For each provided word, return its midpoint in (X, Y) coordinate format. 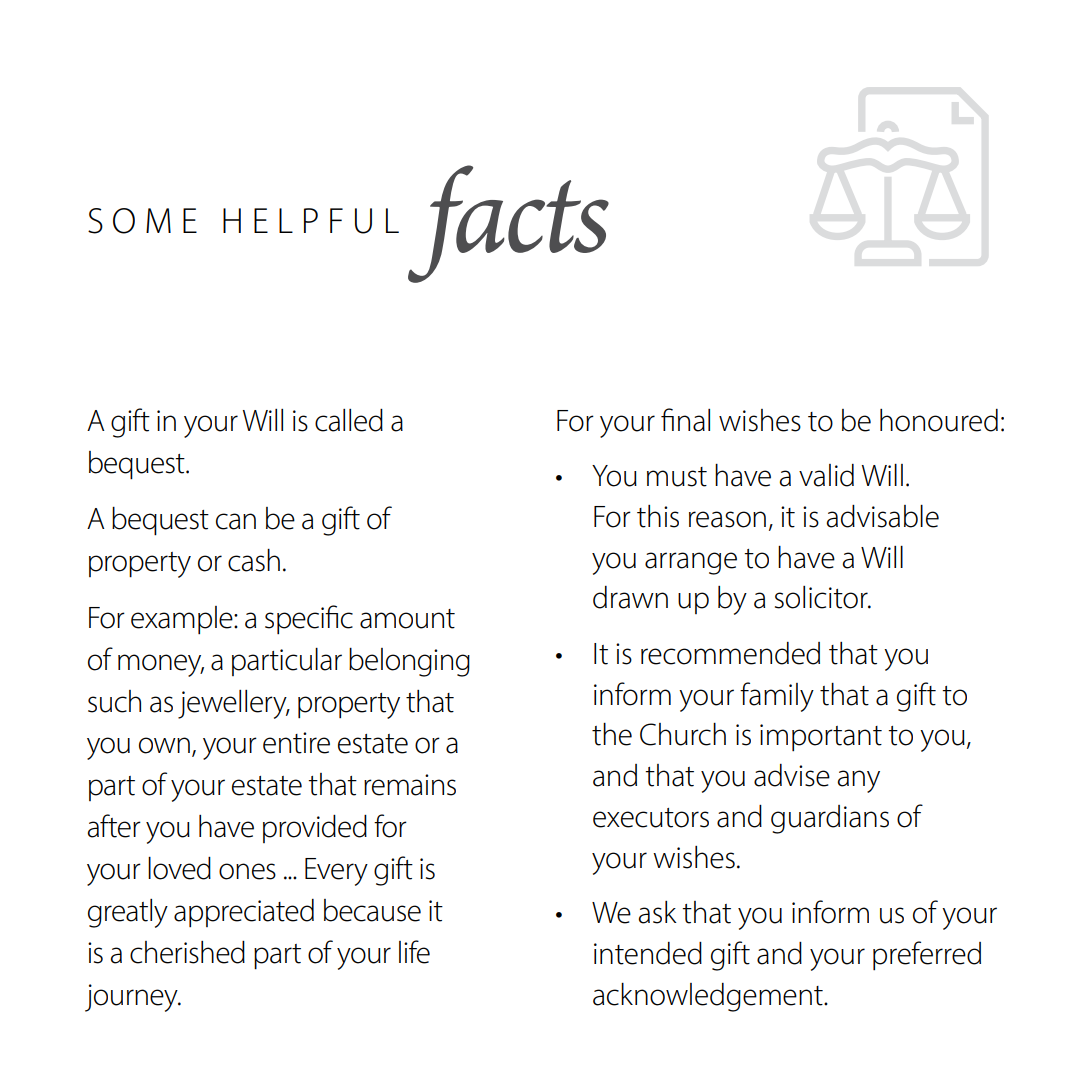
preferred (927, 956)
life (414, 952)
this (658, 516)
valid (826, 475)
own (164, 745)
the (612, 734)
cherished (187, 952)
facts (508, 224)
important (821, 738)
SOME (142, 221)
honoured (939, 420)
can (236, 521)
